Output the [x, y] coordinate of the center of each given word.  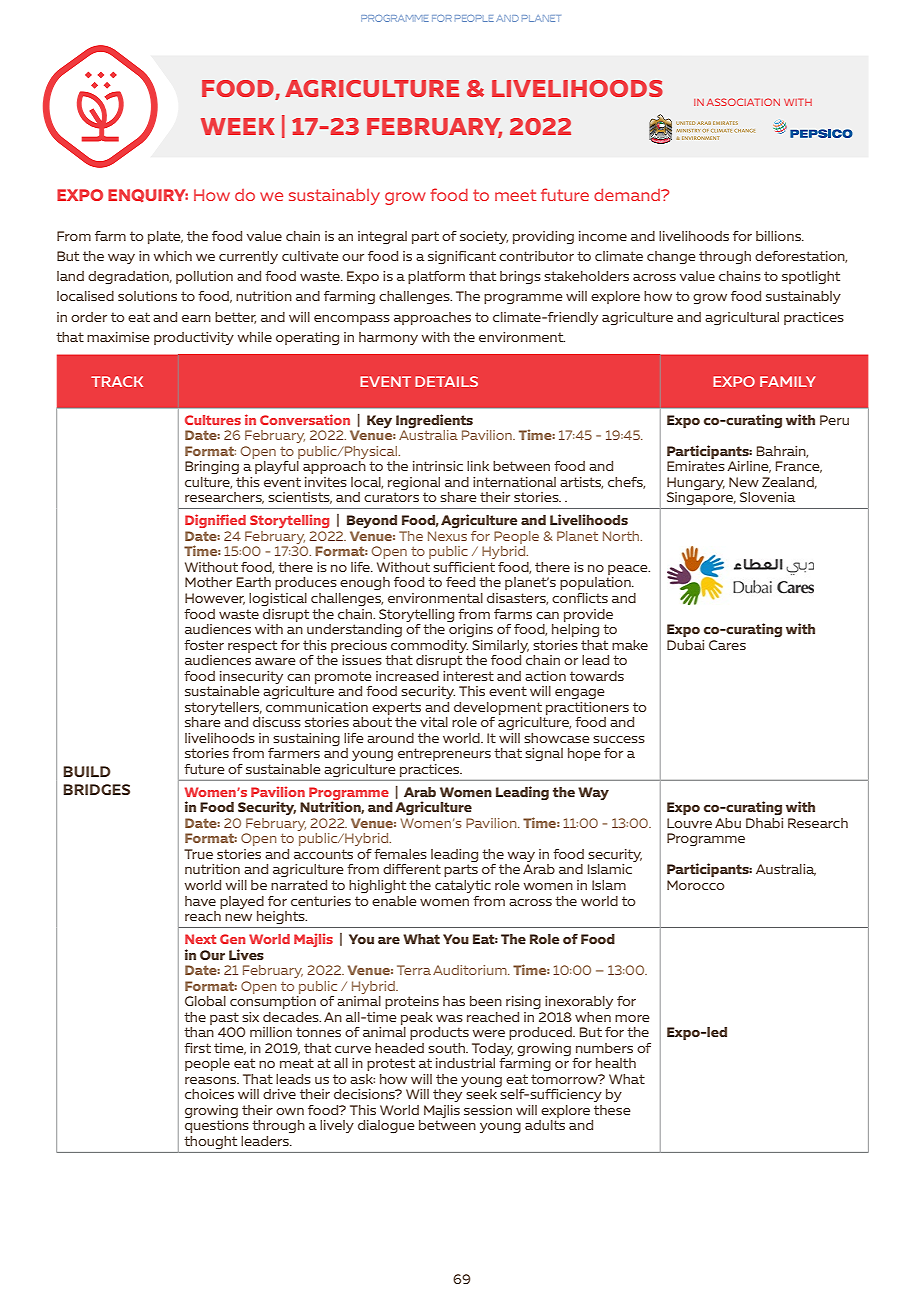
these [612, 1110]
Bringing [212, 467]
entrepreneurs [444, 754]
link [478, 466]
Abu [728, 823]
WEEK [238, 126]
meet [515, 195]
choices [209, 1094]
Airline [749, 467]
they [447, 1095]
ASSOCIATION [743, 102]
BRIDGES [96, 789]
